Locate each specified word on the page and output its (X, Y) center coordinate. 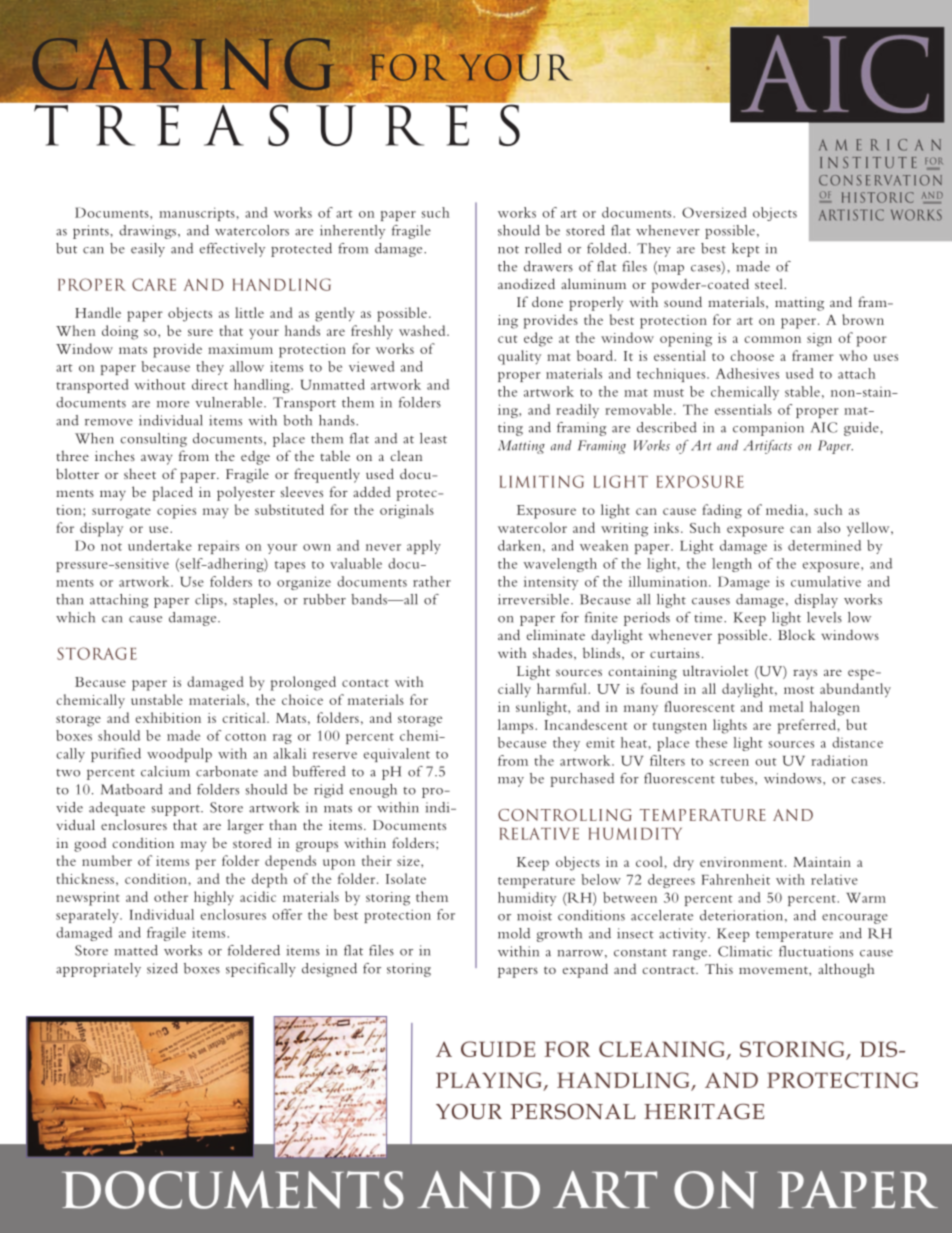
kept (745, 250)
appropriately (98, 970)
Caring (181, 64)
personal (573, 1111)
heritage (704, 1111)
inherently (352, 232)
